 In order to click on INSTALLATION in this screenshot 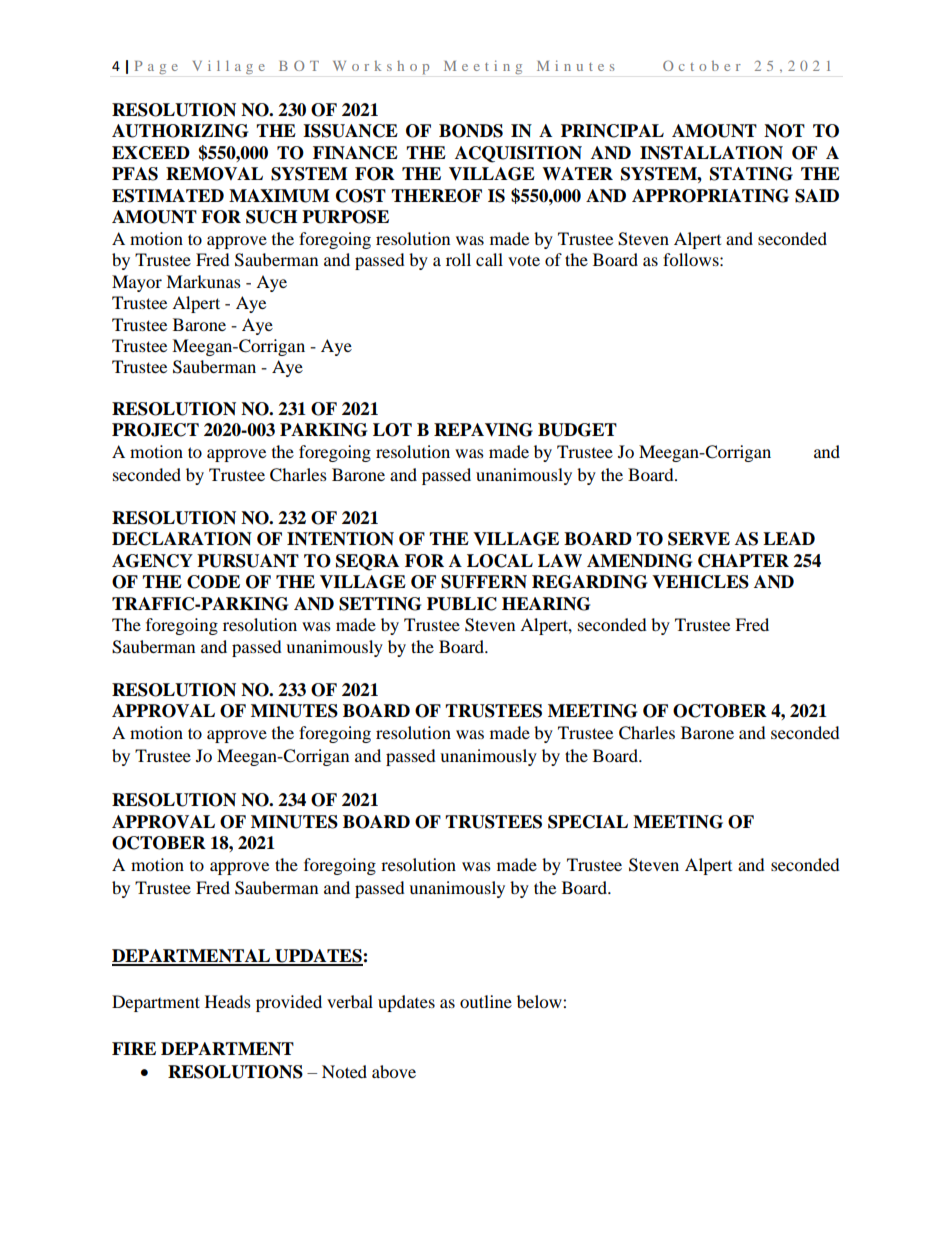, I will do `click(711, 153)`.
